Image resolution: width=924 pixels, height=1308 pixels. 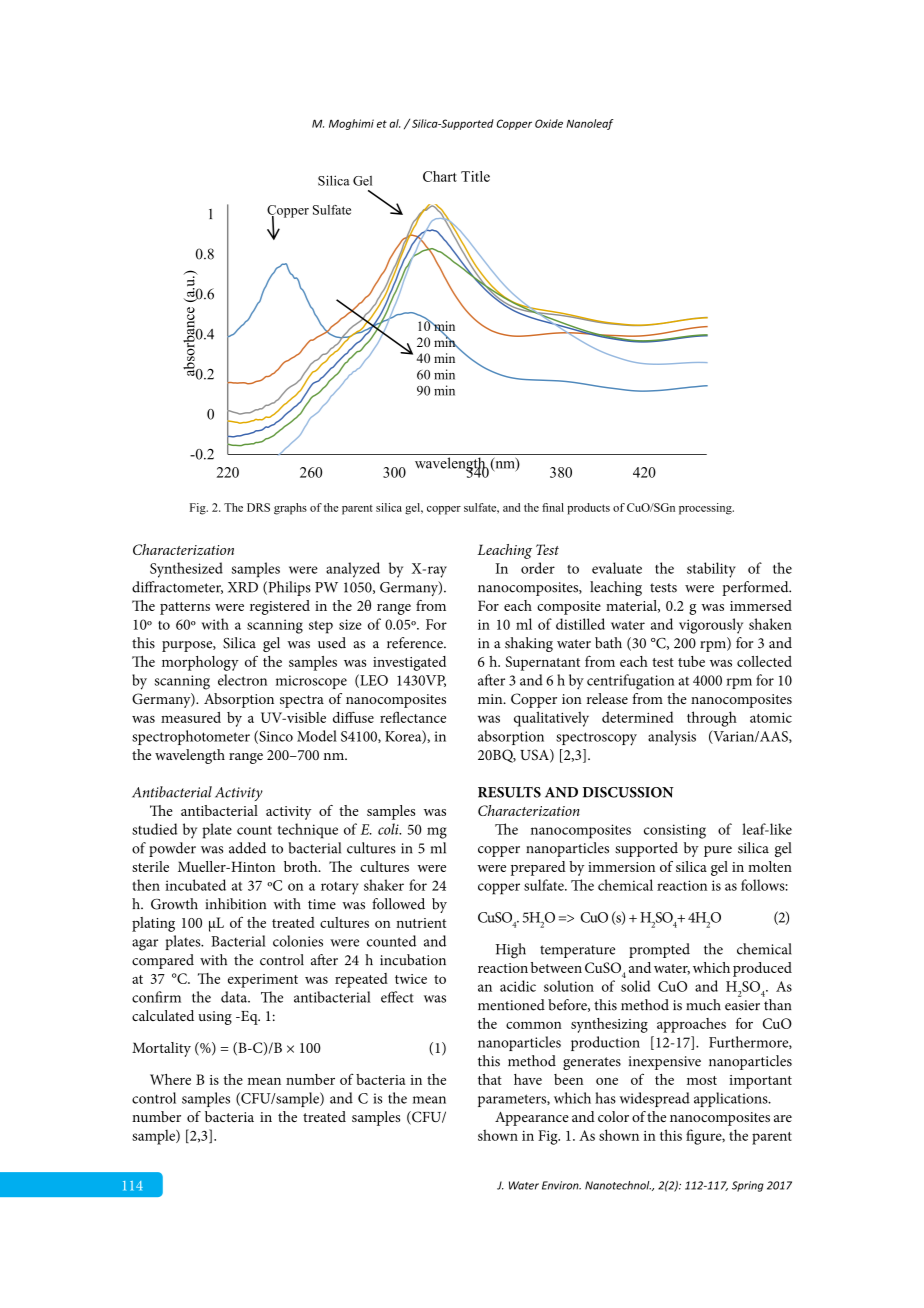 What do you see at coordinates (416, 643) in the screenshot?
I see `reference` at bounding box center [416, 643].
